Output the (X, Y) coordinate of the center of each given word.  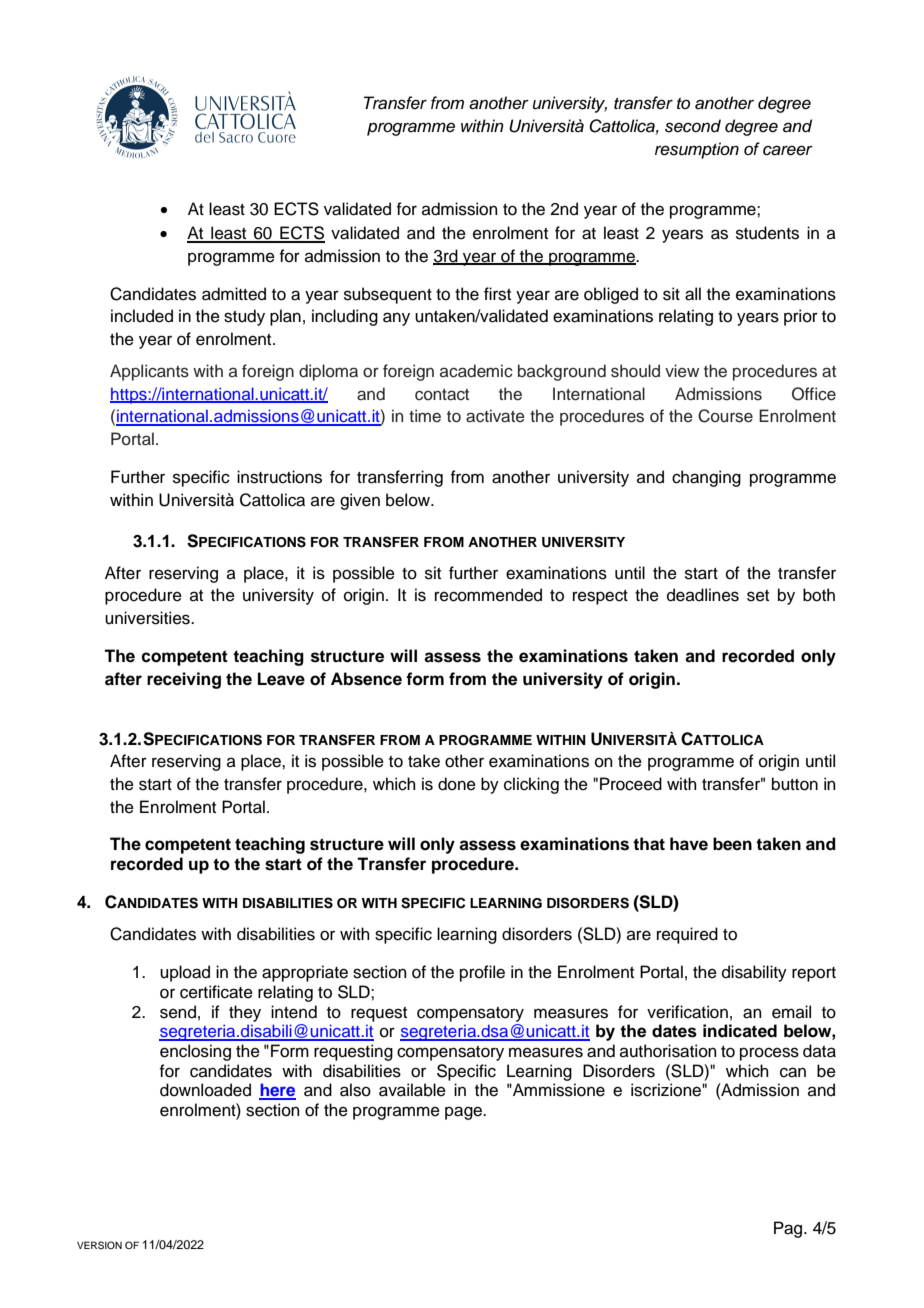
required (687, 935)
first (497, 294)
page (465, 1113)
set (758, 596)
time (425, 416)
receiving (184, 680)
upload (185, 973)
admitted (234, 294)
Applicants (149, 372)
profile (482, 973)
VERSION (99, 1245)
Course (725, 416)
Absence (366, 679)
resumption (697, 150)
